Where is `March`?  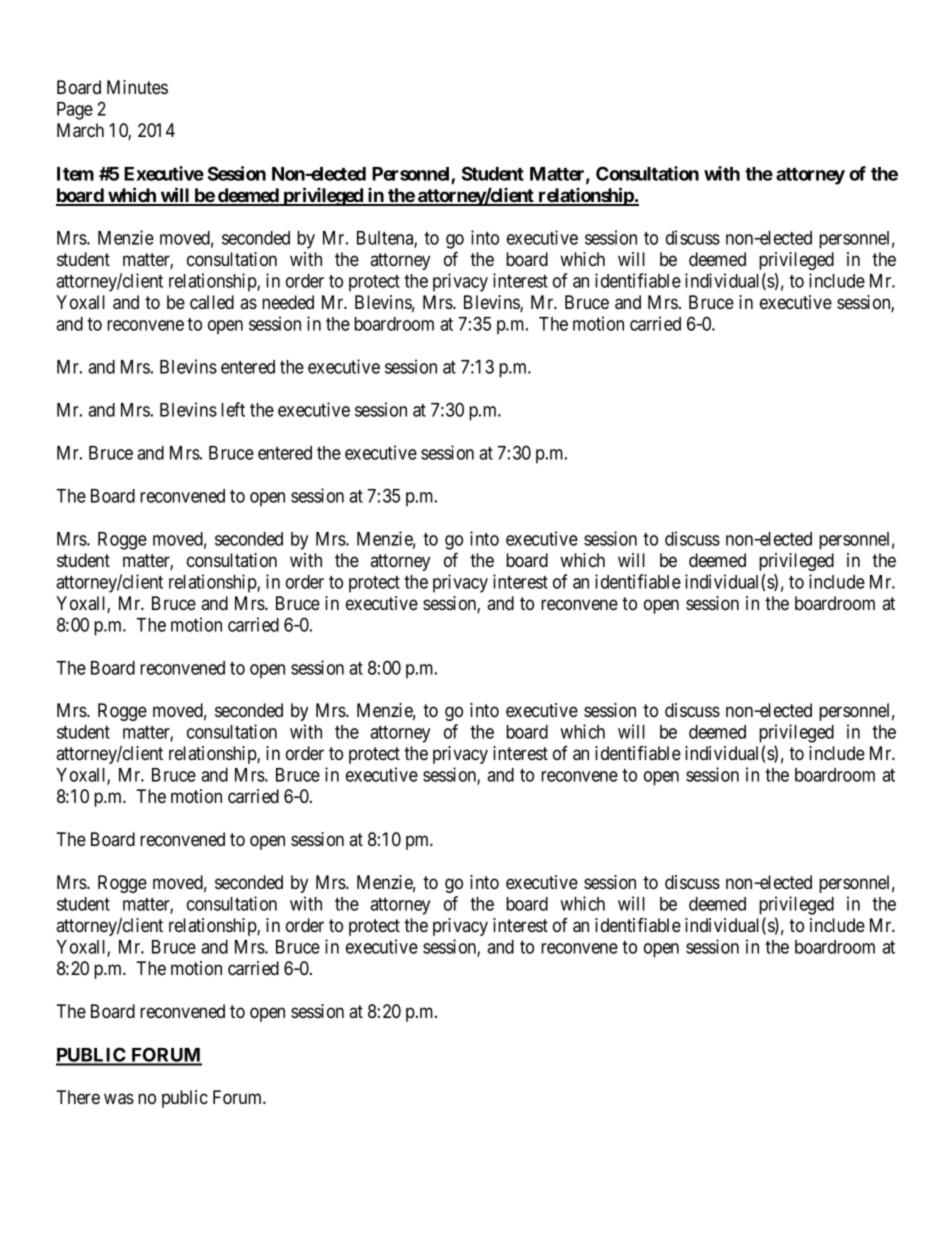
March is located at coordinates (80, 130).
